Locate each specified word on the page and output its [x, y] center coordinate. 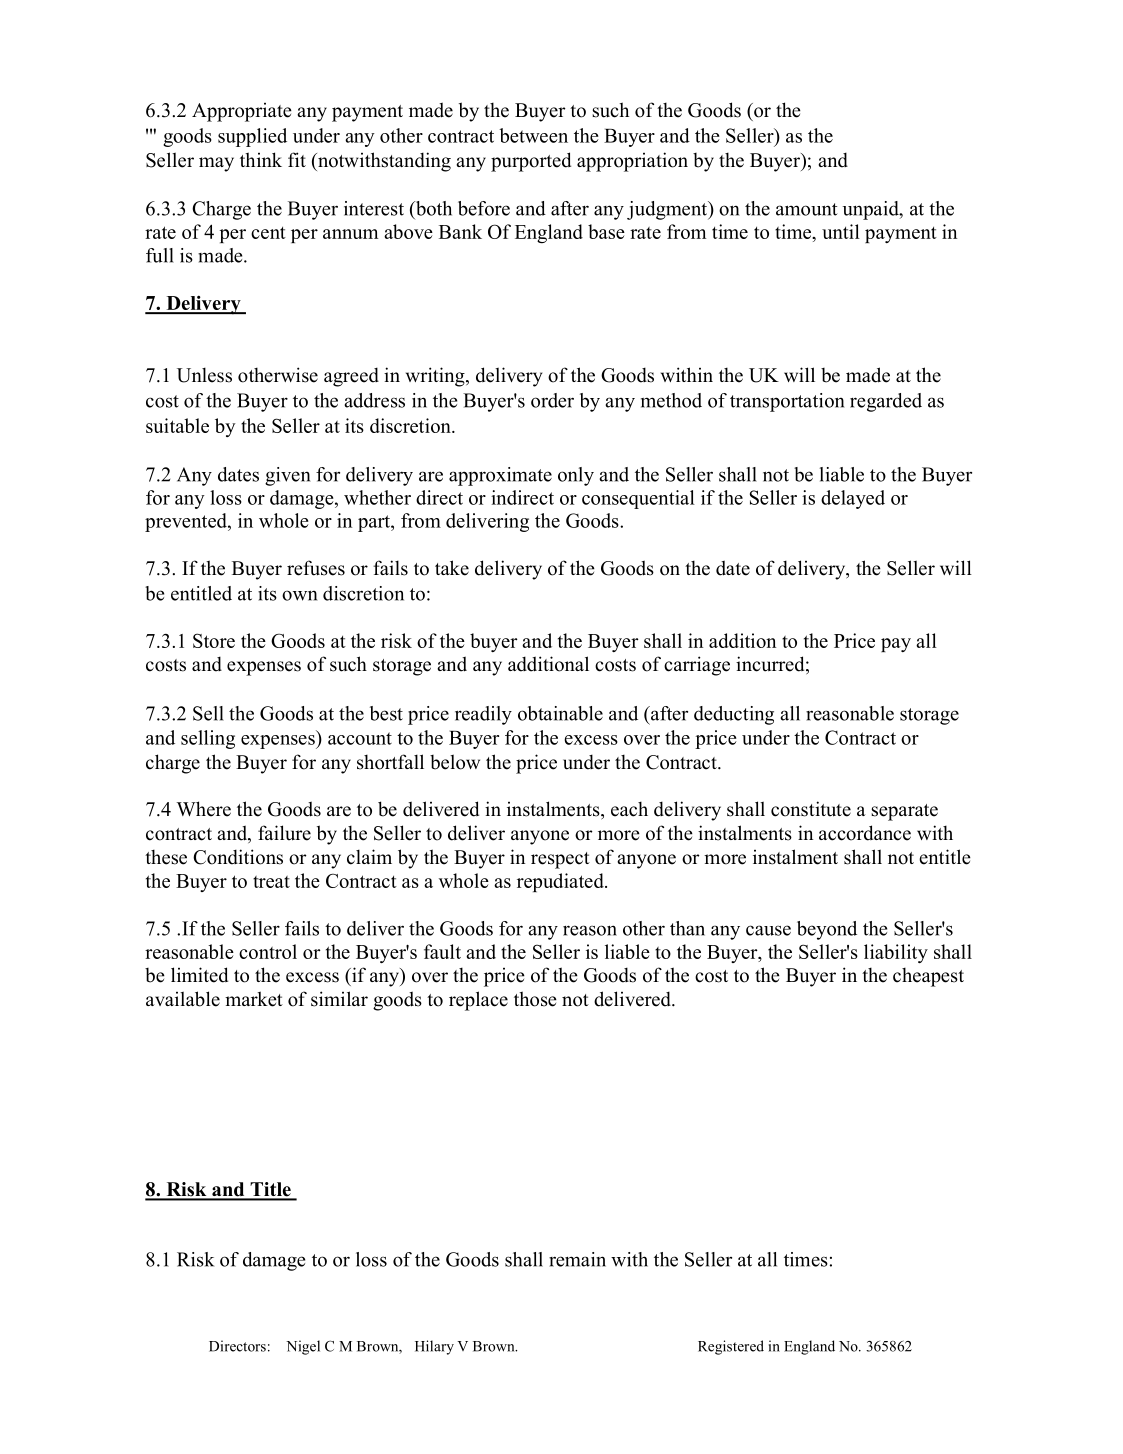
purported [531, 162]
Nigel [303, 1347]
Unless [204, 375]
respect [560, 860]
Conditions [238, 857]
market [254, 999]
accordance [865, 833]
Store [214, 640]
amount [807, 209]
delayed [853, 499]
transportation [787, 402]
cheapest [928, 977]
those [535, 999]
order [552, 400]
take [452, 568]
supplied [252, 137]
